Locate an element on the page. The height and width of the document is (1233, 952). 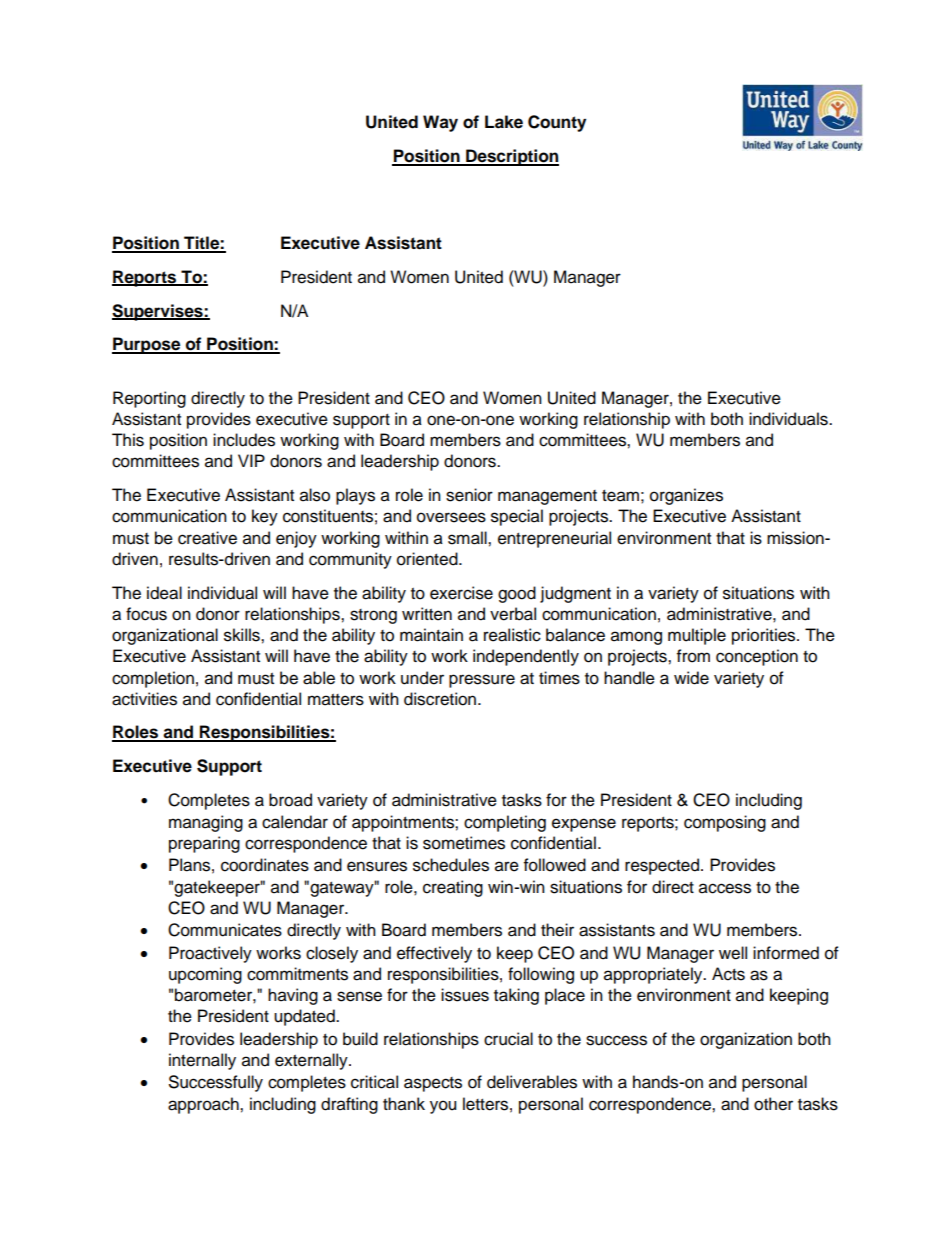
organizes is located at coordinates (686, 496).
